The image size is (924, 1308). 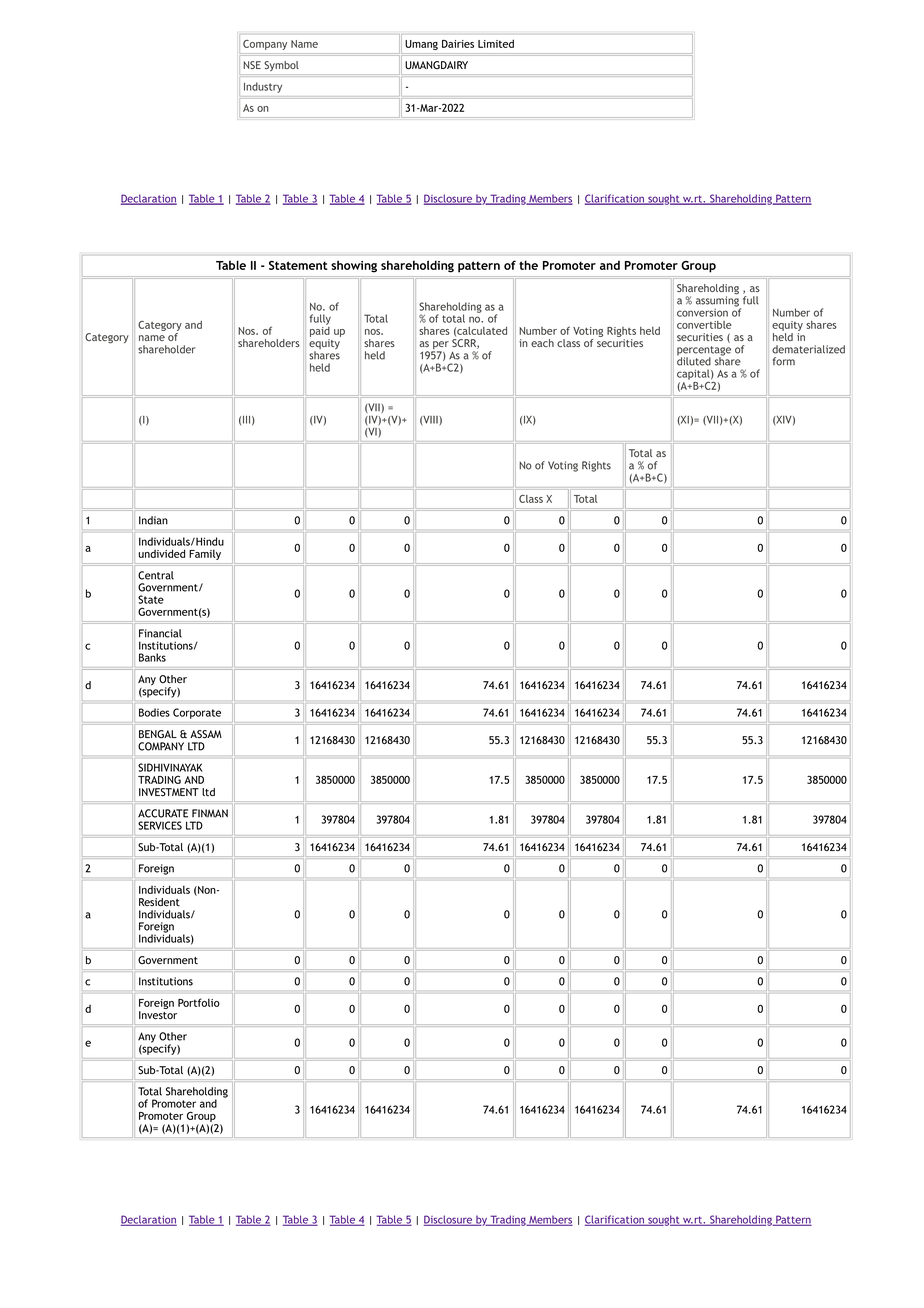 I want to click on Corporate, so click(x=197, y=713).
